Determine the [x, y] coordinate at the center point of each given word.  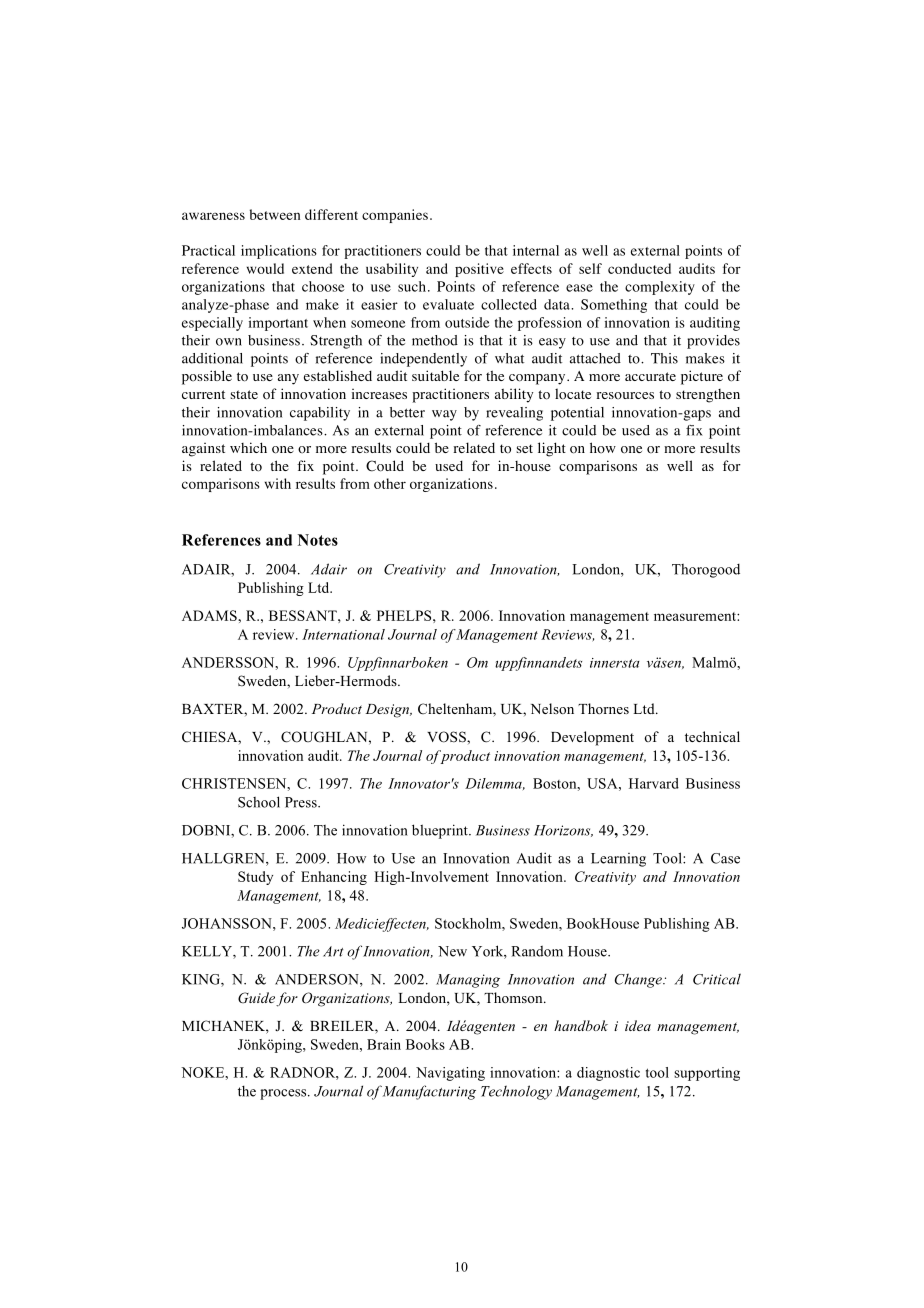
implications [279, 252]
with [278, 483]
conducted [639, 268]
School [259, 802]
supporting [707, 1074]
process [284, 1094]
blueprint [441, 831]
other [390, 483]
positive [479, 270]
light [552, 449]
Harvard [654, 783]
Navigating [450, 1074]
